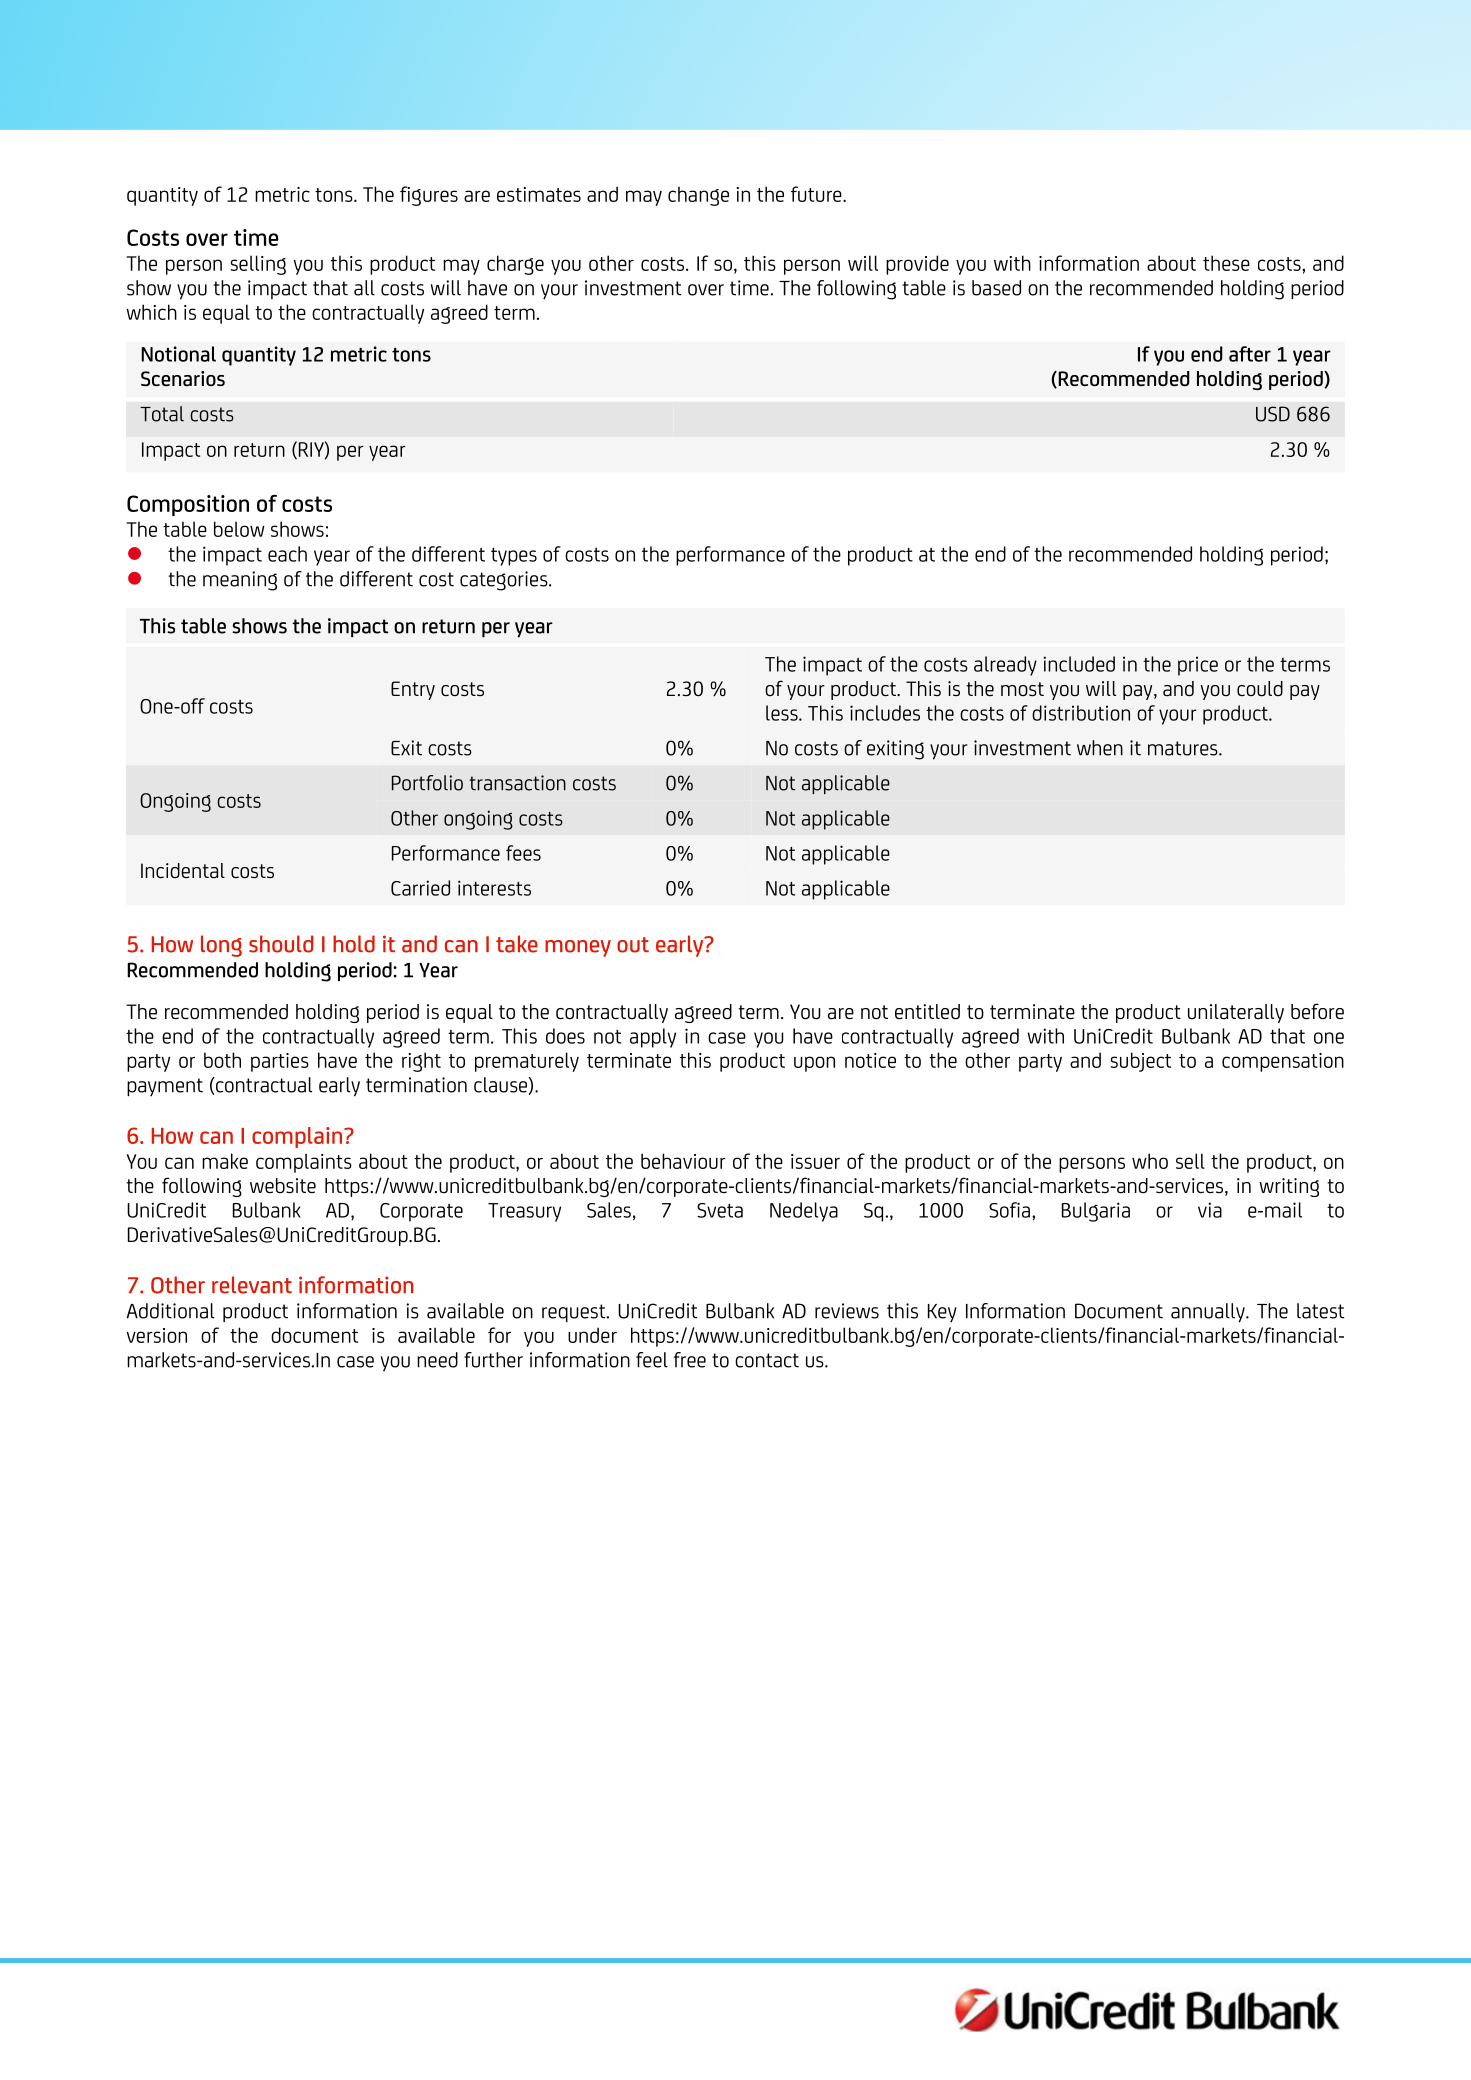 This document has width=1471, height=2080. What do you see at coordinates (427, 783) in the document?
I see `Portfolio` at bounding box center [427, 783].
